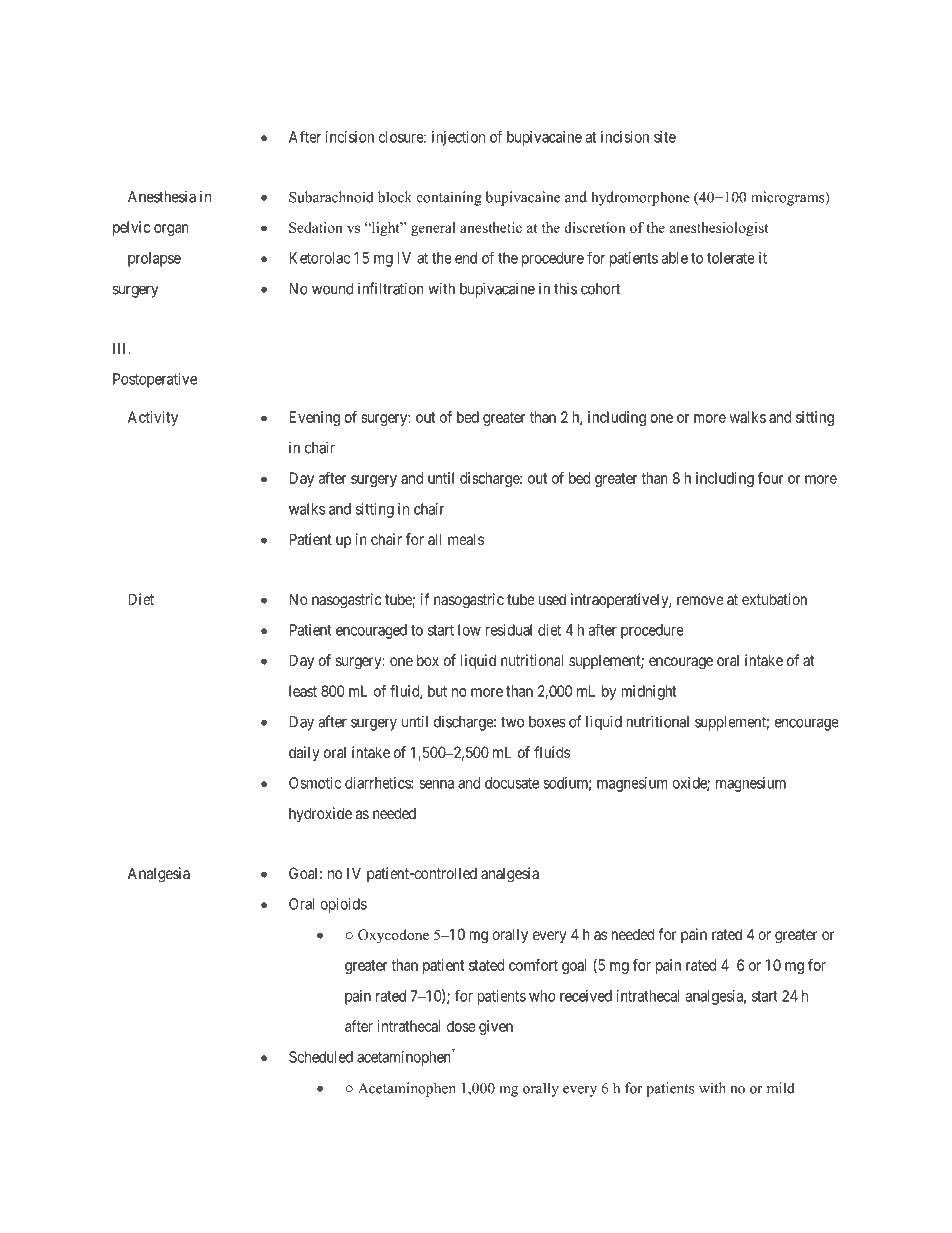  I want to click on Scheduled, so click(321, 1057).
